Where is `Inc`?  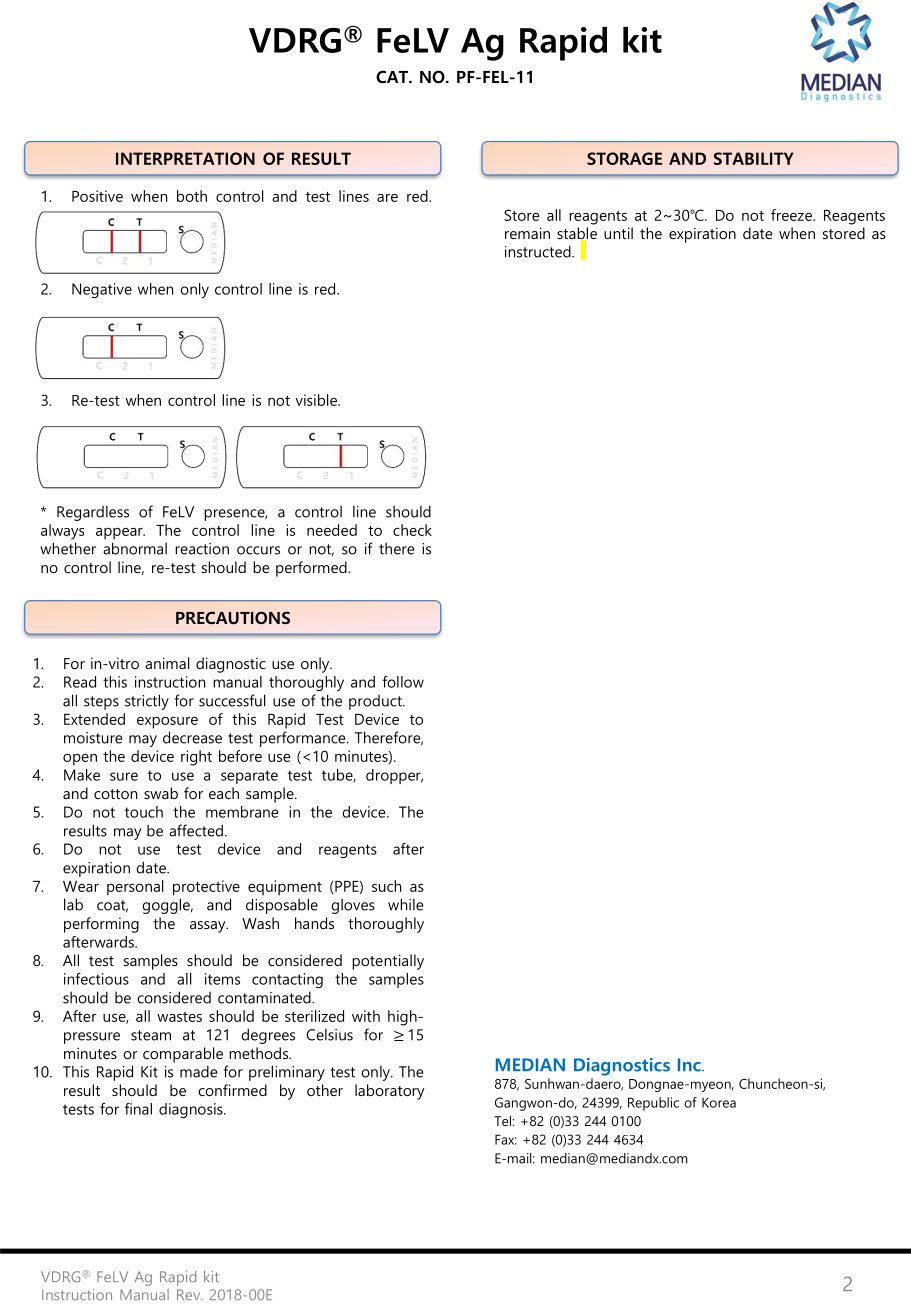
Inc is located at coordinates (690, 1065).
